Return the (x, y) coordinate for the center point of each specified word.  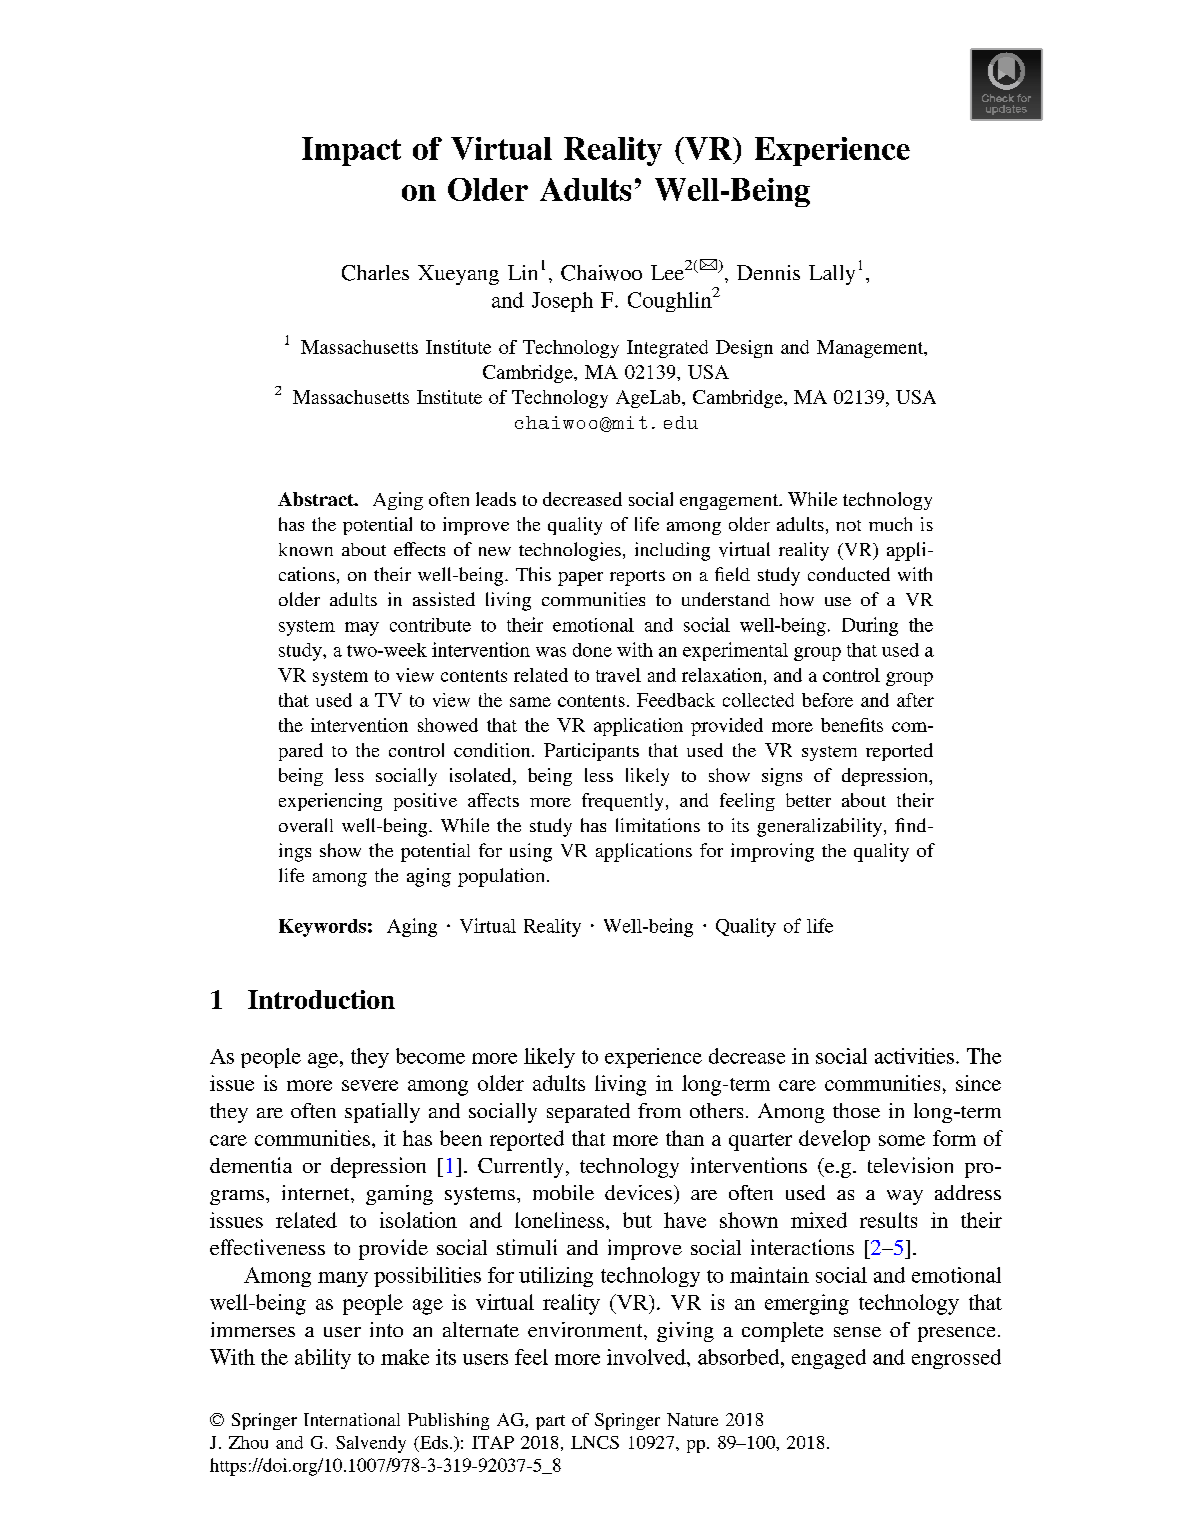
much (890, 524)
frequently (624, 802)
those (856, 1110)
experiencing (330, 802)
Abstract (317, 499)
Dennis (768, 272)
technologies (570, 551)
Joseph (562, 302)
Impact (351, 151)
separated (588, 1113)
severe (370, 1085)
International (352, 1419)
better (808, 800)
